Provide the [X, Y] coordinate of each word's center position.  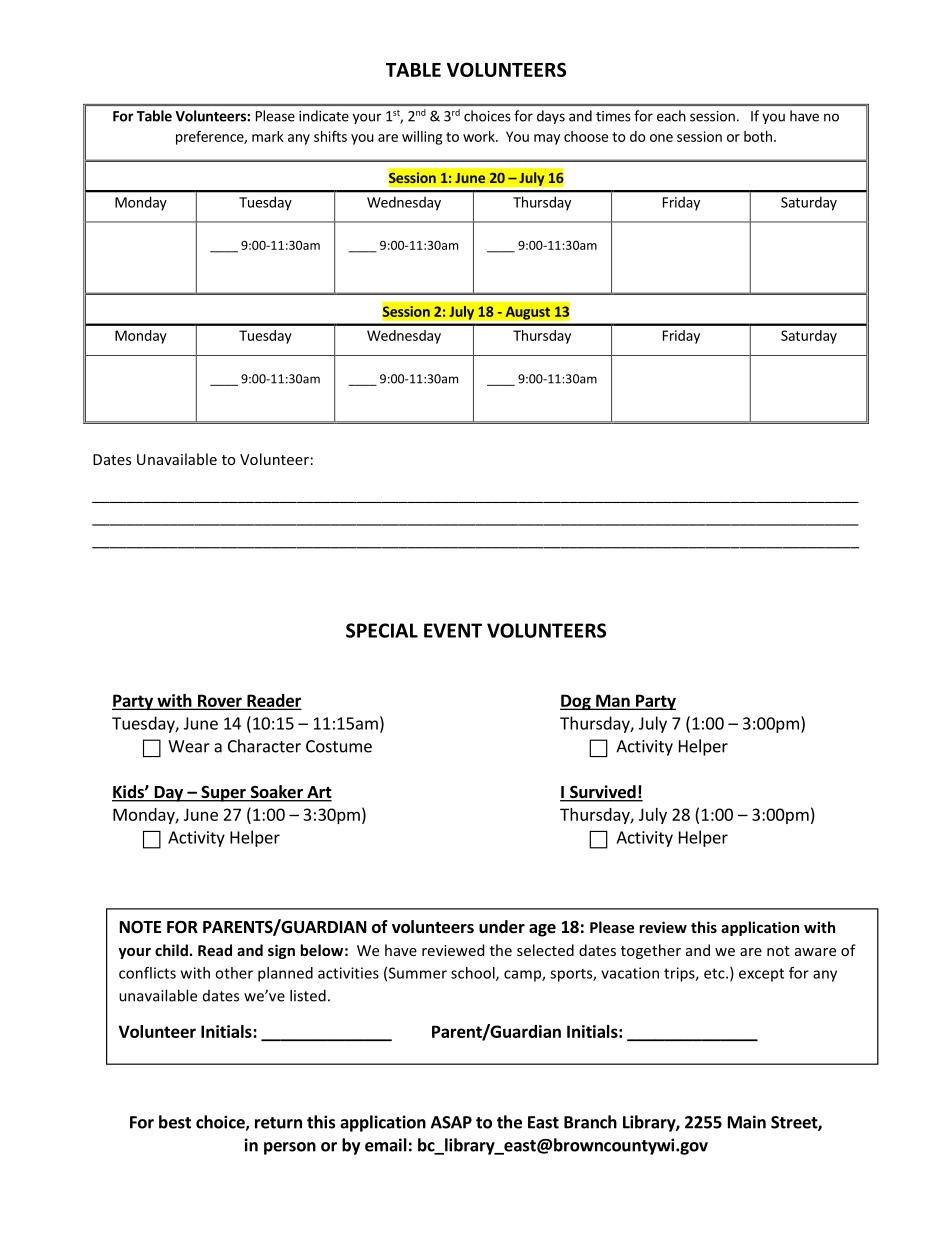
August [527, 314]
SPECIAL [382, 630]
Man [613, 701]
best [175, 1122]
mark [268, 136]
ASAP [451, 1122]
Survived [603, 793]
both [758, 136]
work [480, 136]
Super [223, 794]
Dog [576, 702]
